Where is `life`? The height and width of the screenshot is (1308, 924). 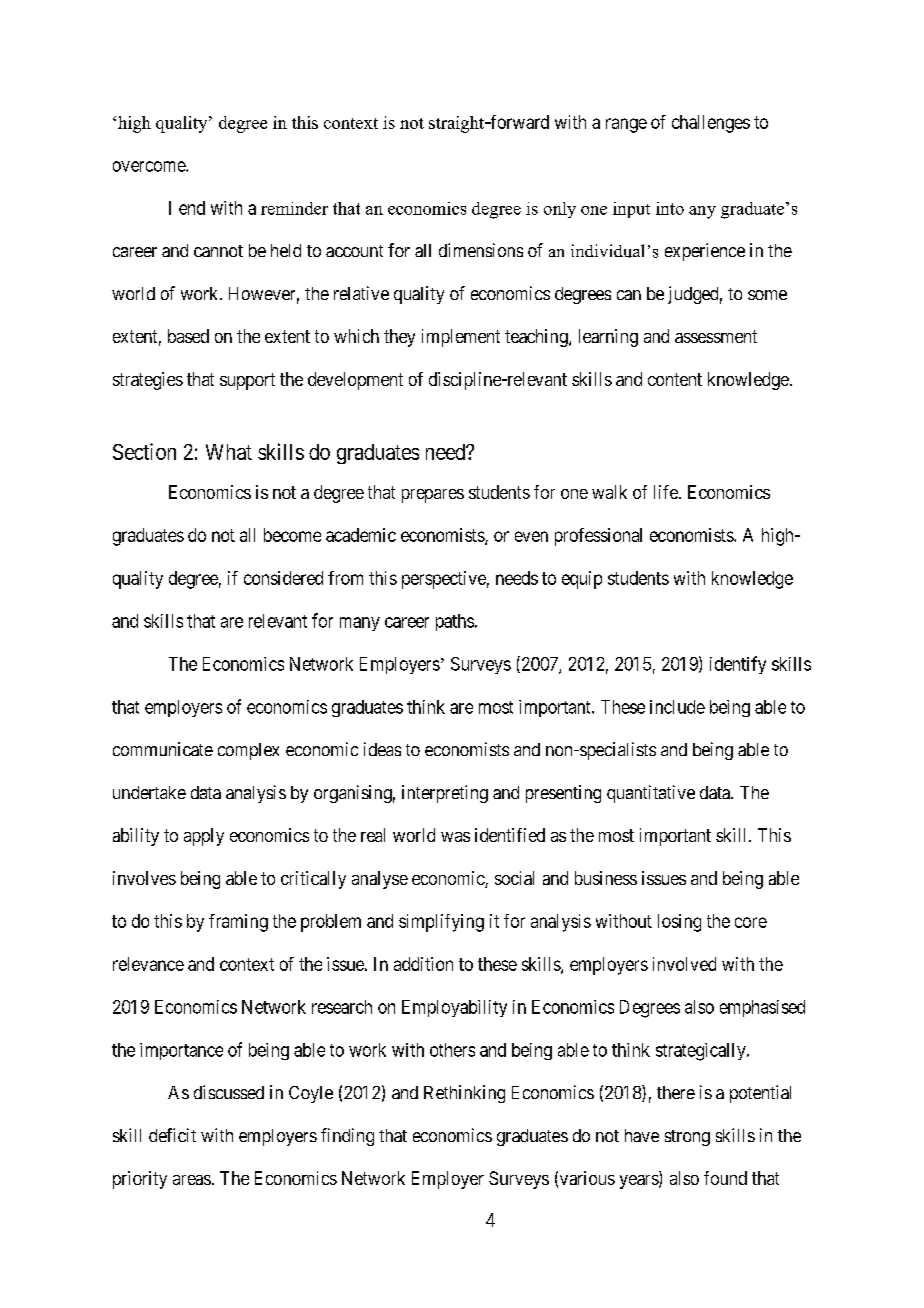 life is located at coordinates (667, 492).
